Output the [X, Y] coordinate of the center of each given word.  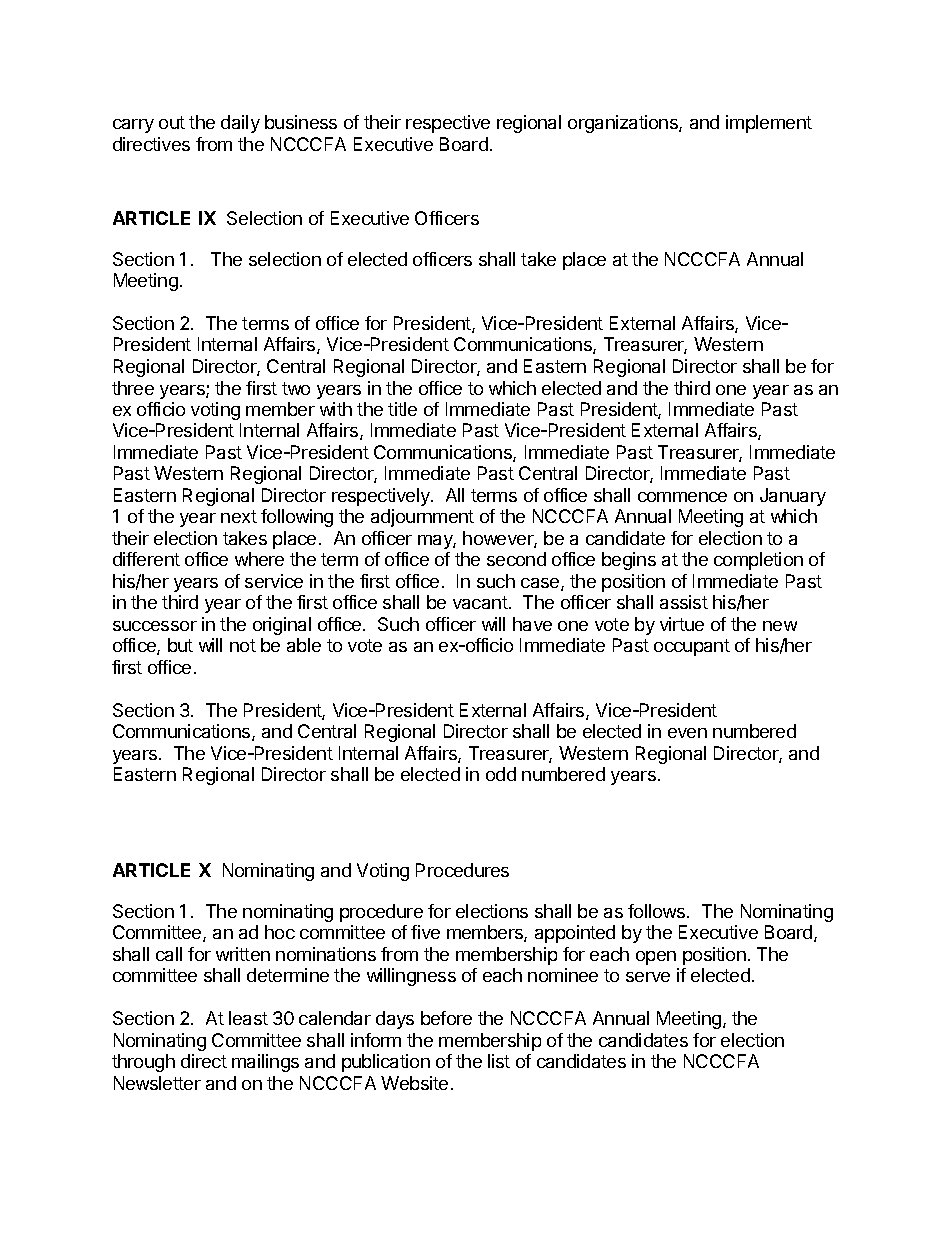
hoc [280, 932]
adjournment [422, 518]
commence [682, 497]
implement [769, 124]
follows [656, 911]
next [239, 516]
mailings [265, 1063]
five [425, 932]
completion [758, 561]
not [243, 645]
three [133, 388]
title [402, 409]
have [532, 624]
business [301, 122]
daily [240, 124]
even [687, 733]
